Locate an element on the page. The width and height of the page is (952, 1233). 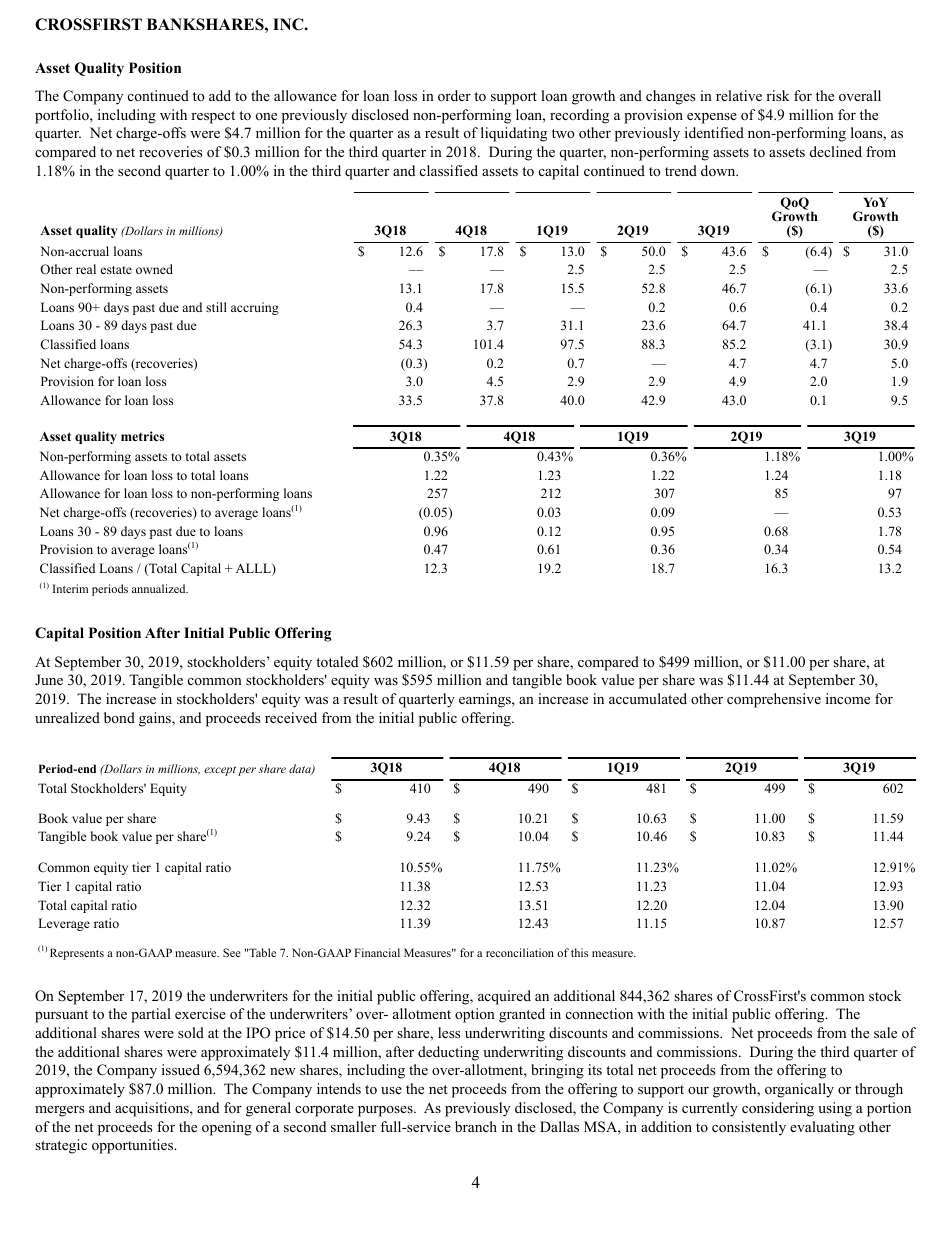
metrics is located at coordinates (142, 436).
